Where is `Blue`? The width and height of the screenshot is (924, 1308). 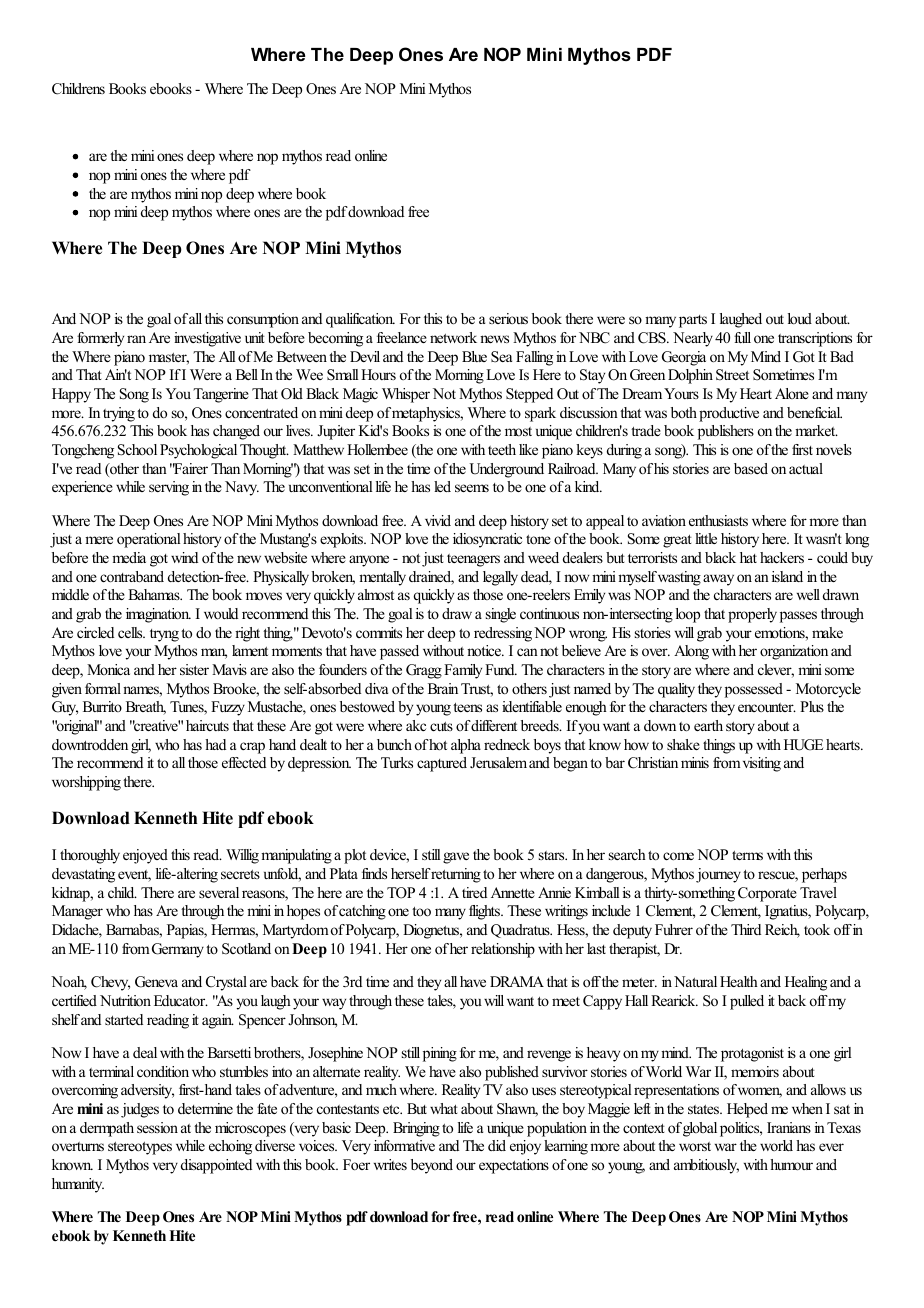
Blue is located at coordinates (474, 356).
